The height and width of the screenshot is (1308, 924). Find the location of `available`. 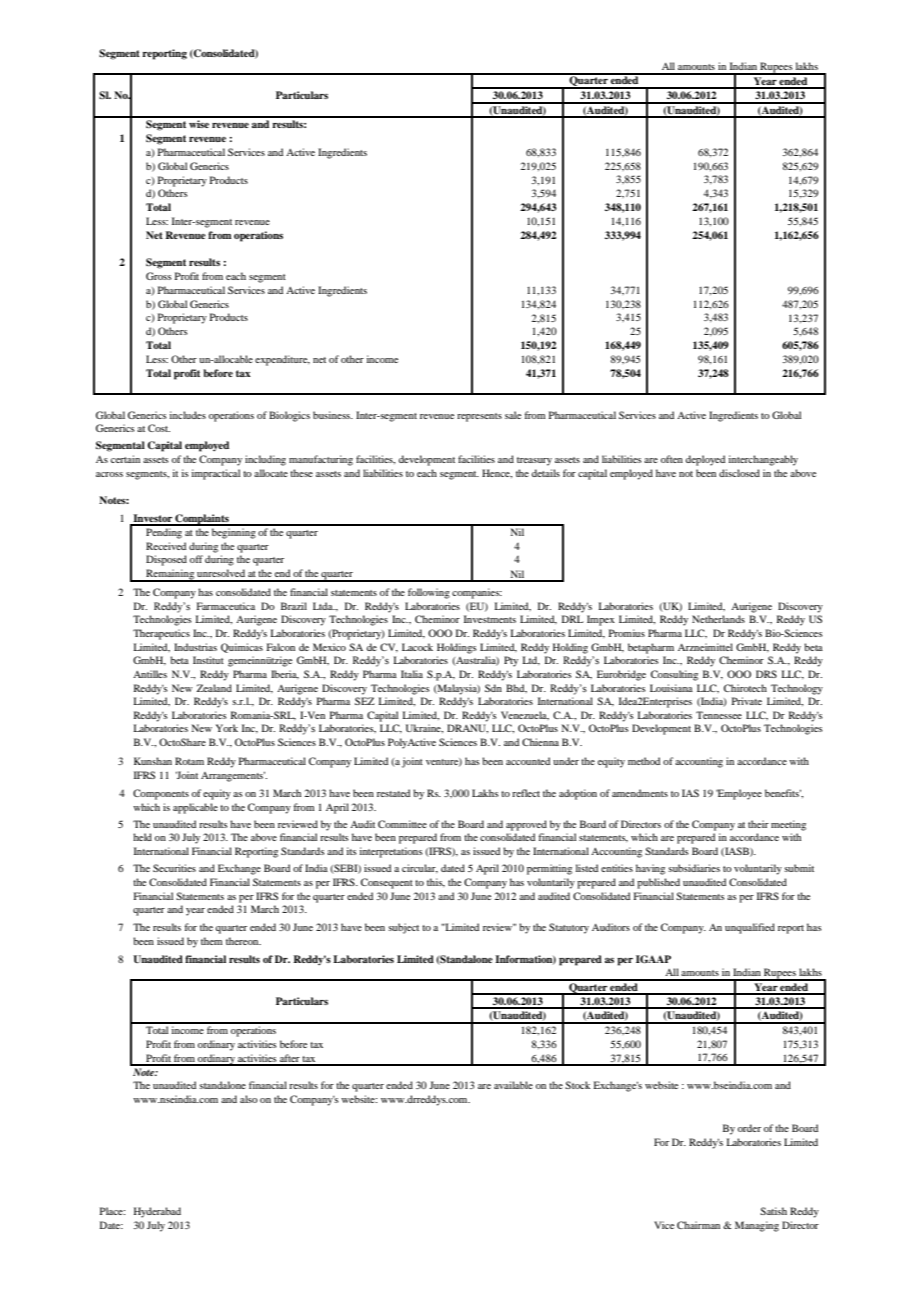

available is located at coordinates (513, 1085).
